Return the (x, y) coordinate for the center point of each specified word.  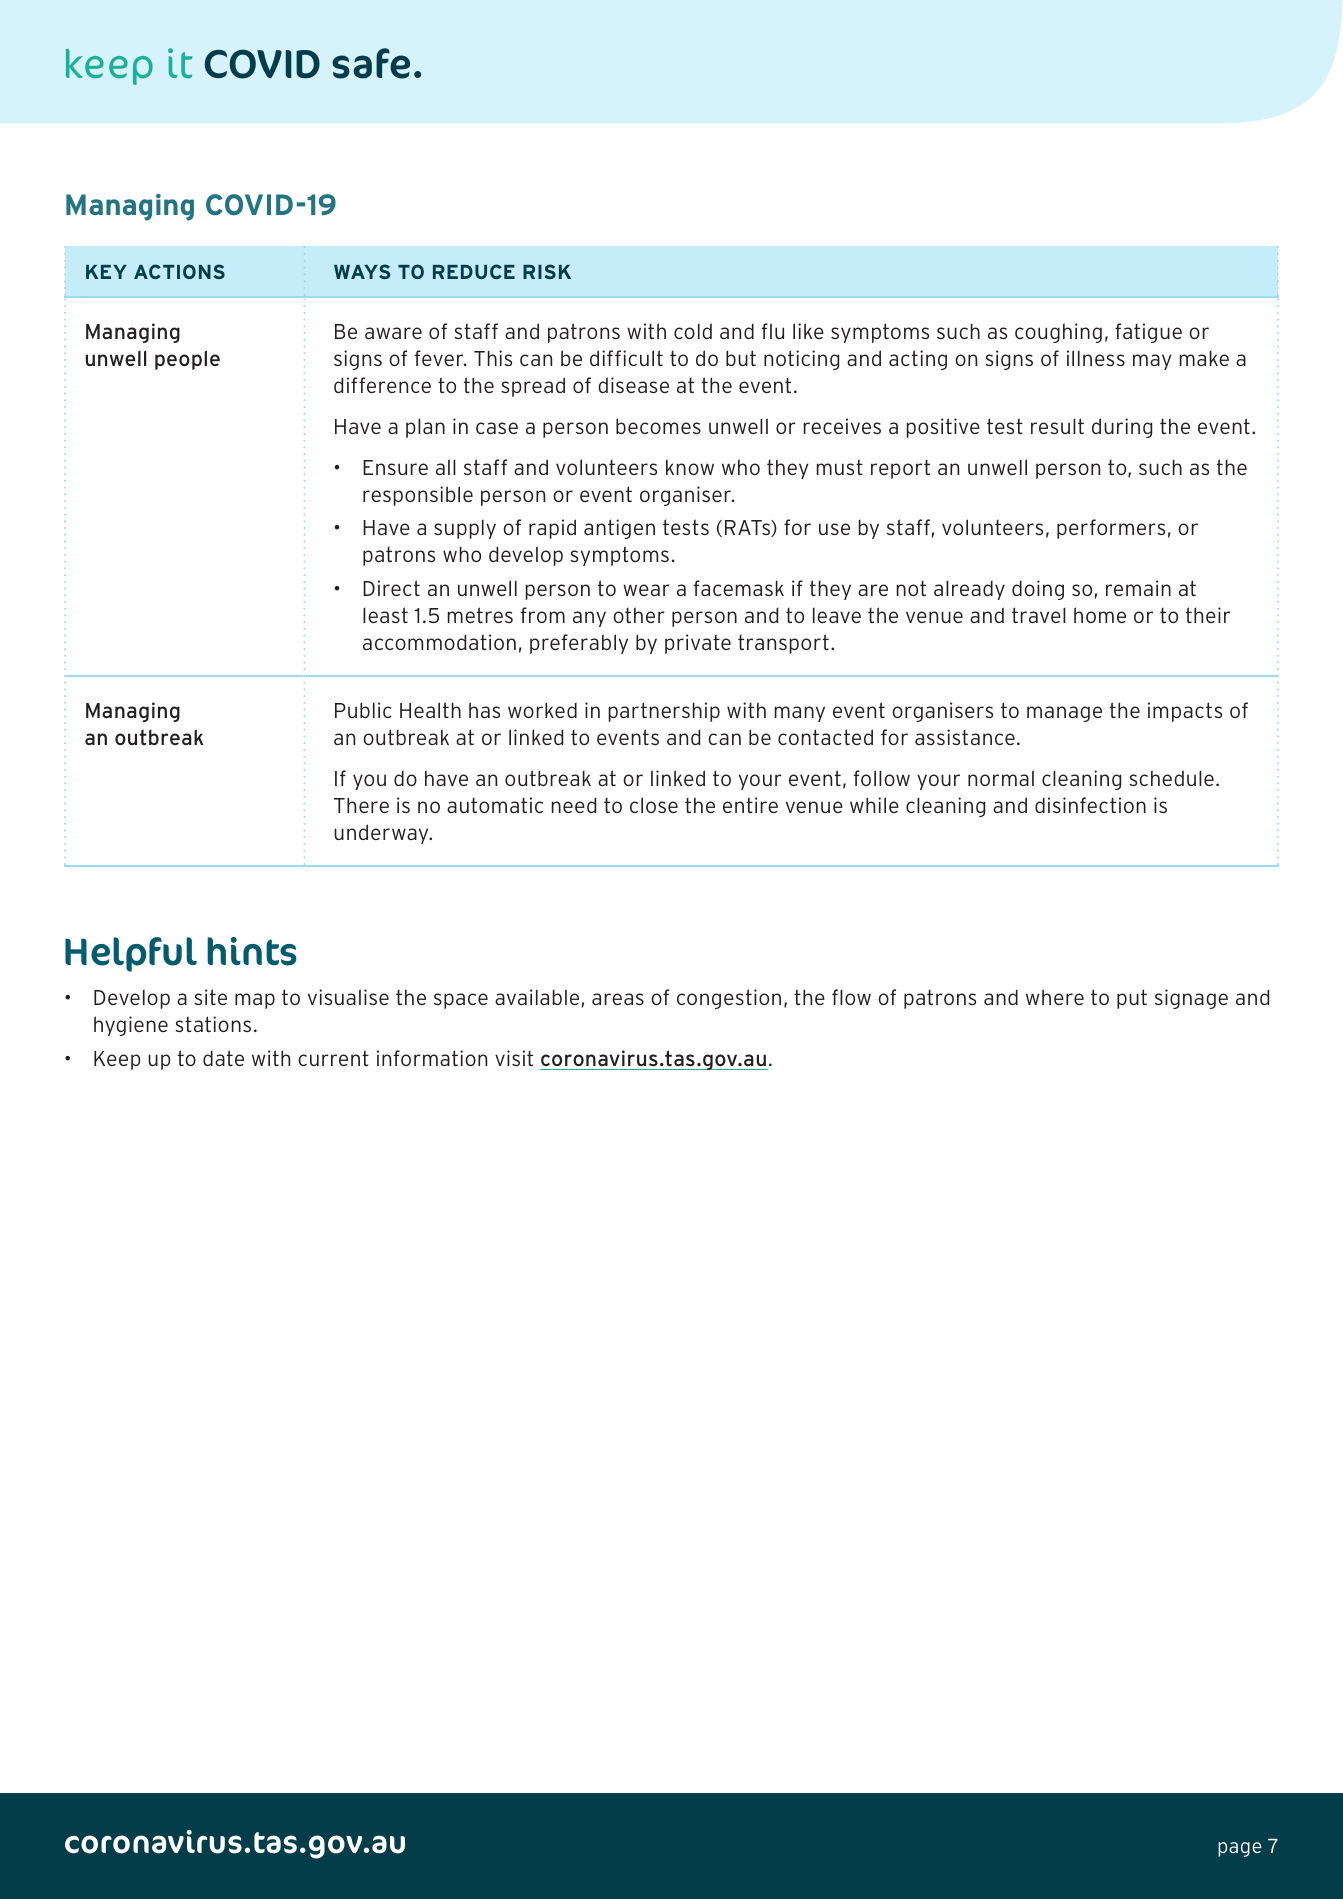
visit (514, 1058)
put (1132, 999)
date (223, 1058)
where (1055, 997)
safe (371, 63)
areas (618, 999)
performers (1111, 529)
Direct (391, 588)
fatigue (1148, 333)
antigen (619, 529)
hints (252, 951)
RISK (547, 271)
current (333, 1058)
